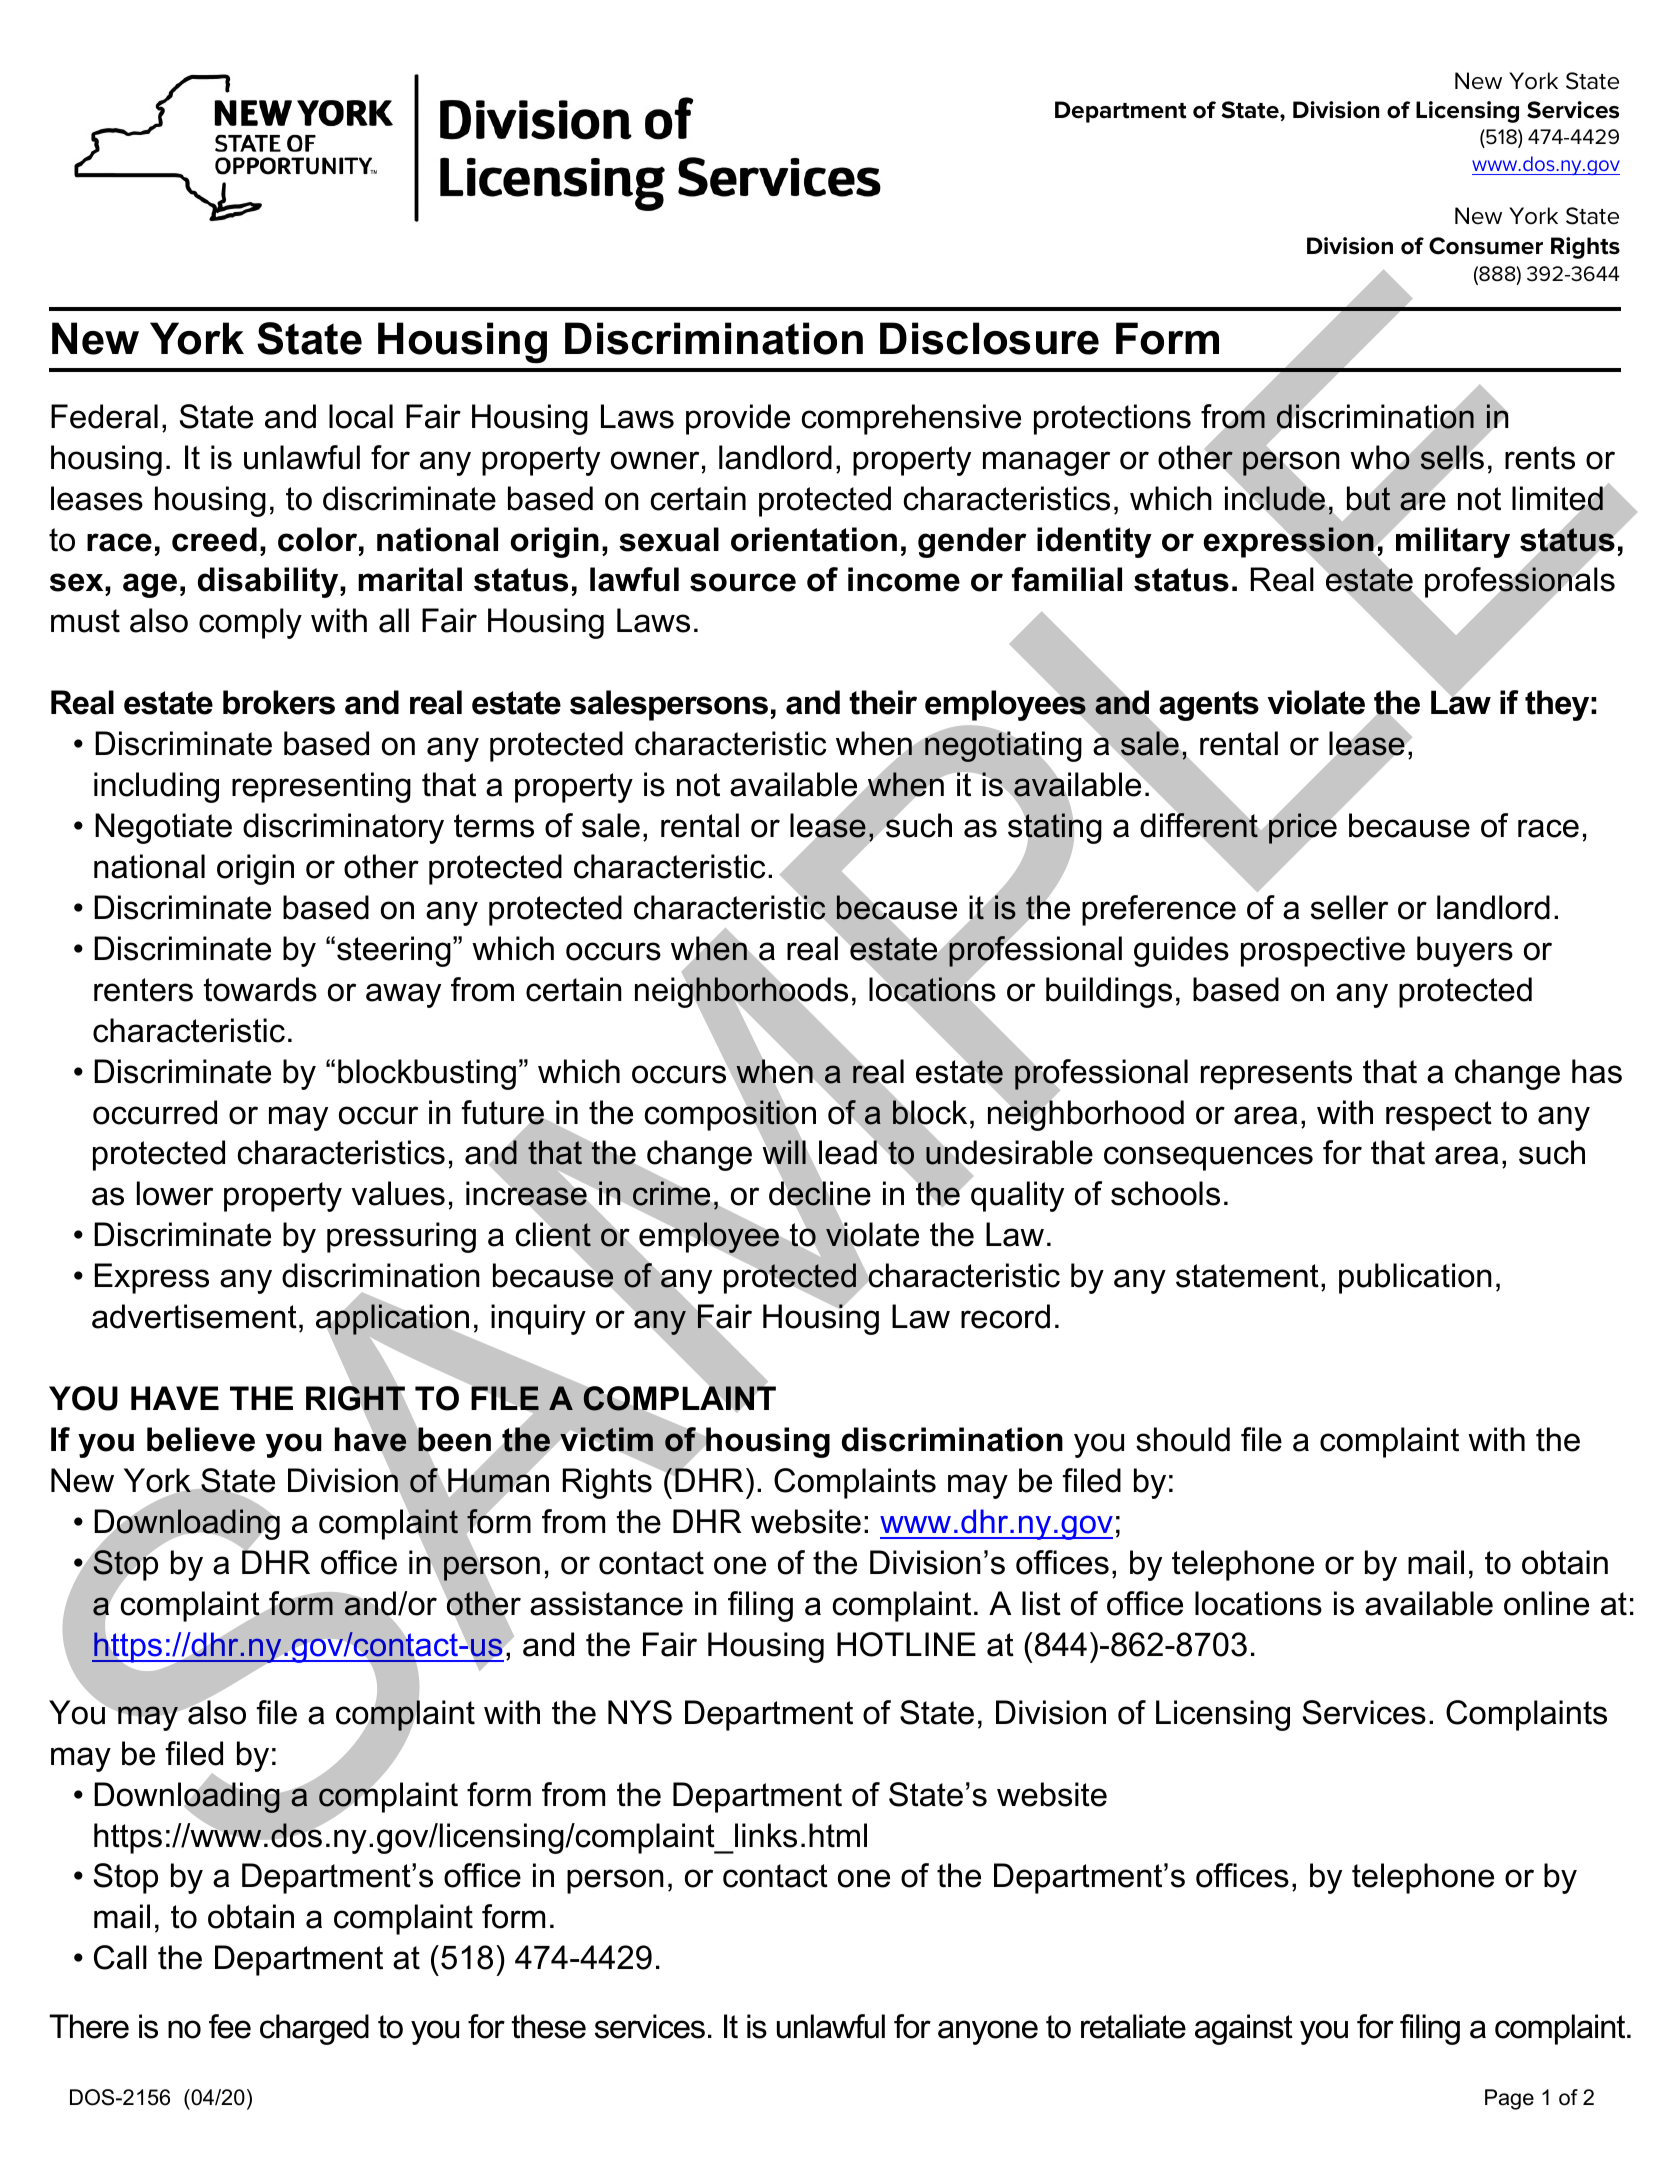  I want to click on record, so click(1005, 1316).
